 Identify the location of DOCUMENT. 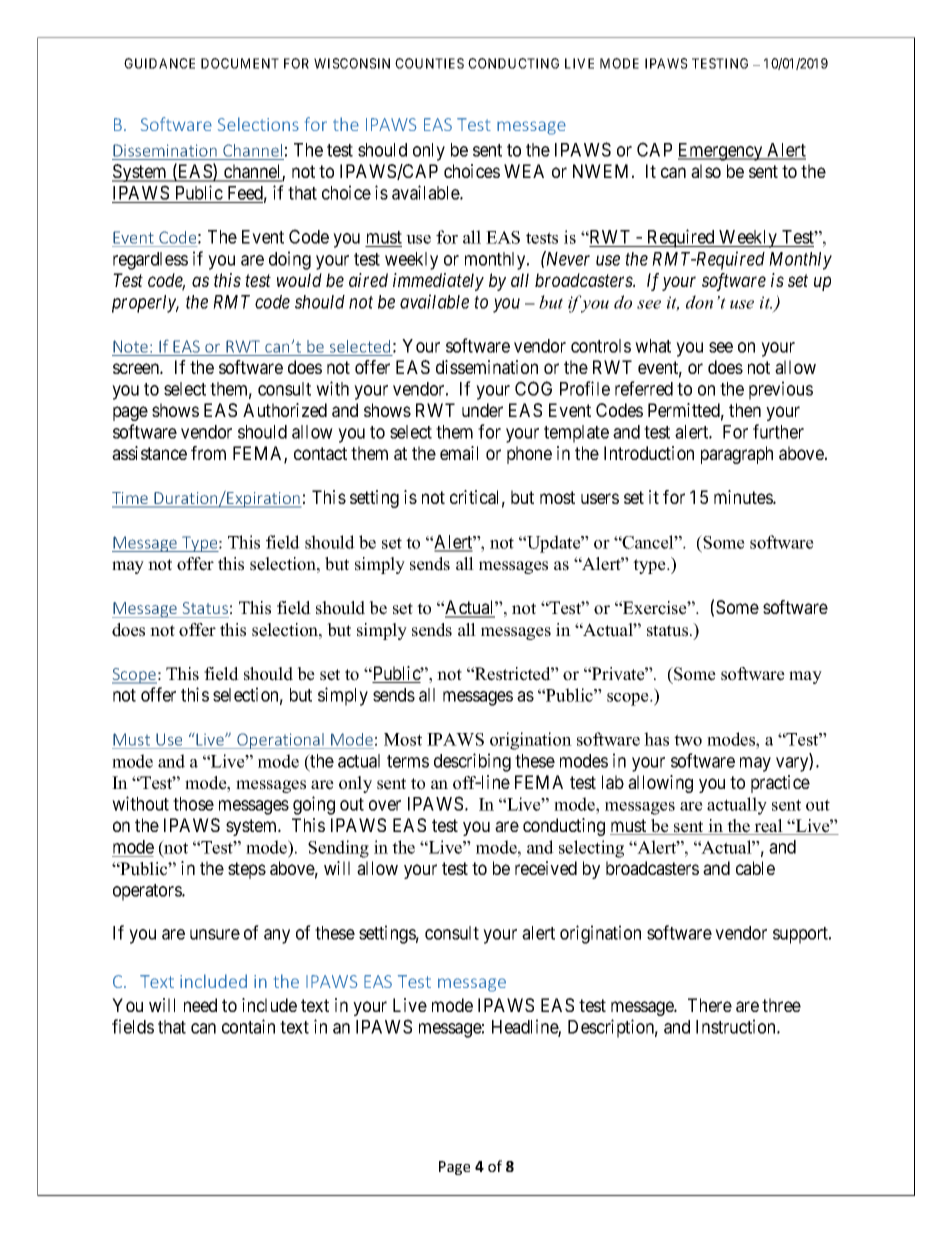
(240, 63).
